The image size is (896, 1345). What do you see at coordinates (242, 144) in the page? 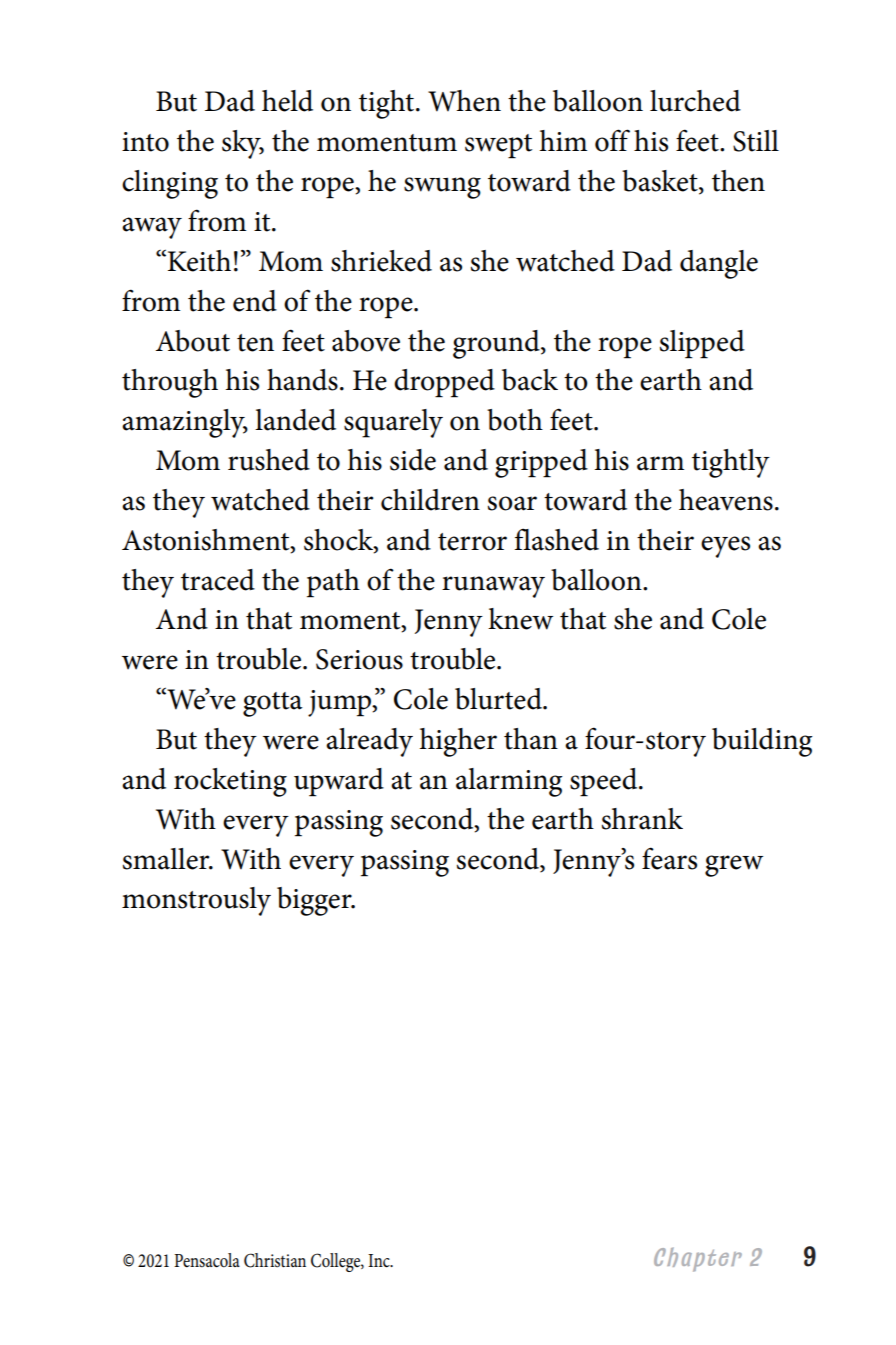
I see `sky` at bounding box center [242, 144].
